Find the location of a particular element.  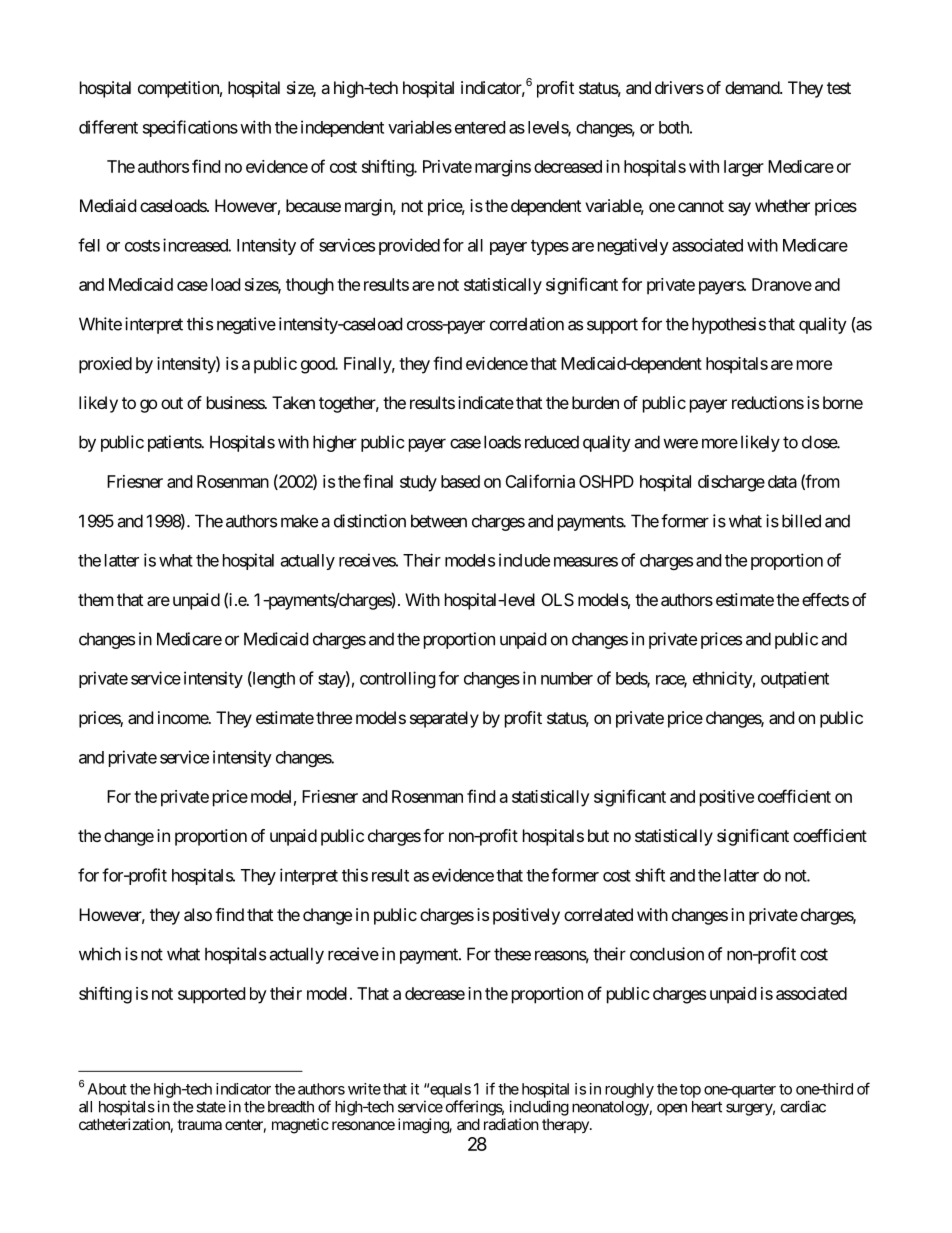

also is located at coordinates (198, 914).
